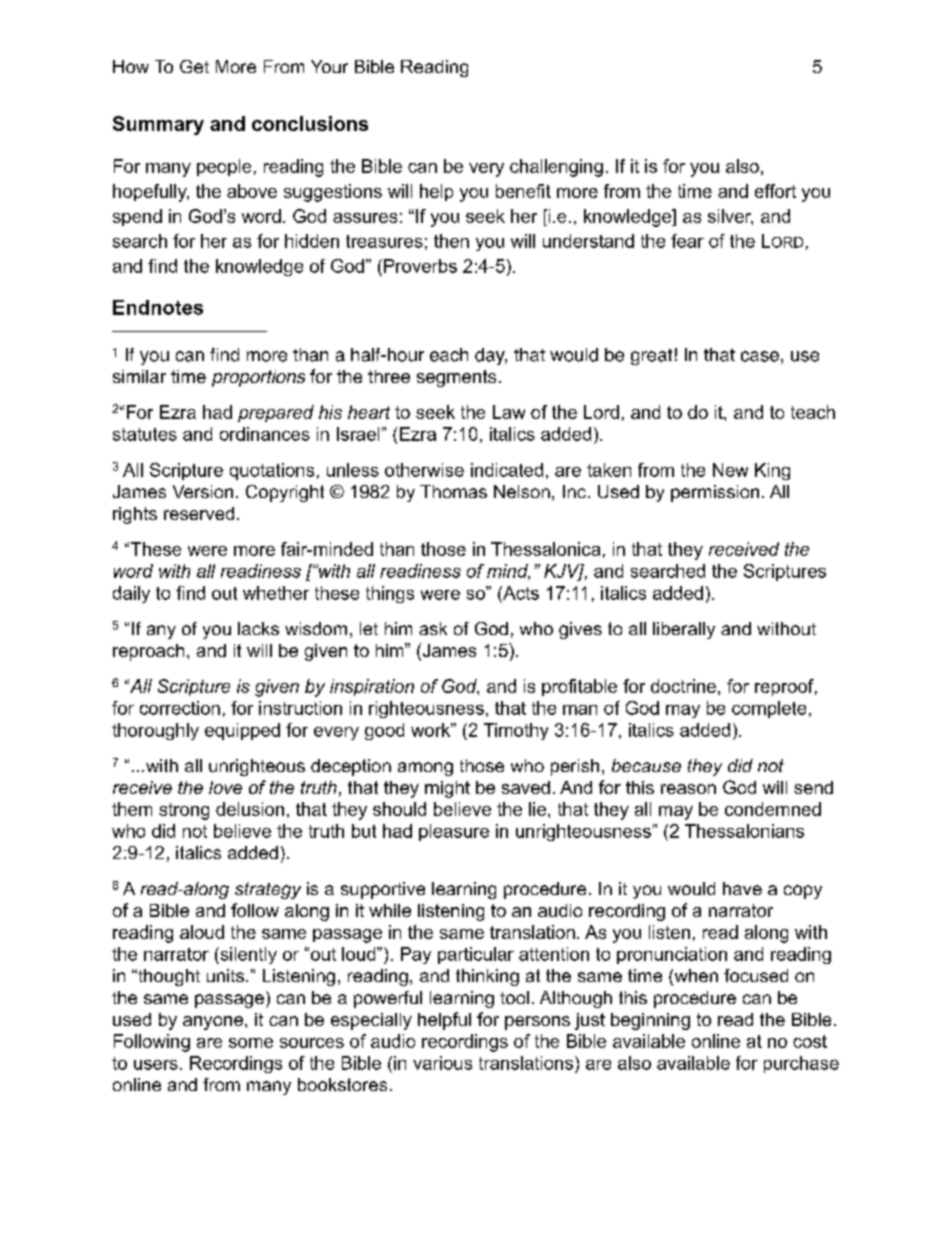 The height and width of the screenshot is (1233, 952). What do you see at coordinates (242, 731) in the screenshot?
I see `equipped` at bounding box center [242, 731].
